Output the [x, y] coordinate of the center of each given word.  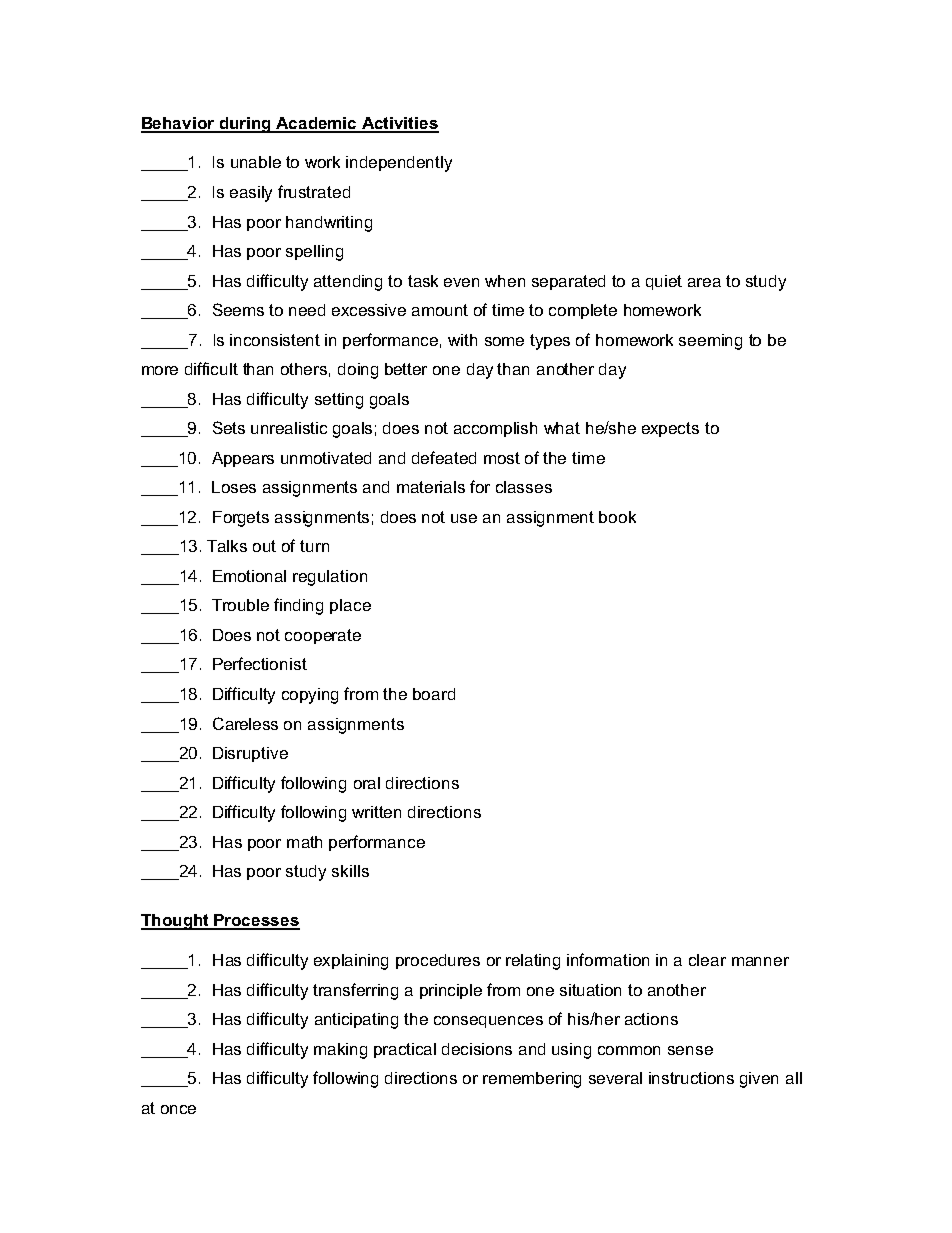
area [704, 282]
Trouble [240, 605]
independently [399, 164]
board [434, 694]
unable [256, 162]
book [617, 517]
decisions [477, 1049]
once [178, 1109]
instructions [691, 1078]
